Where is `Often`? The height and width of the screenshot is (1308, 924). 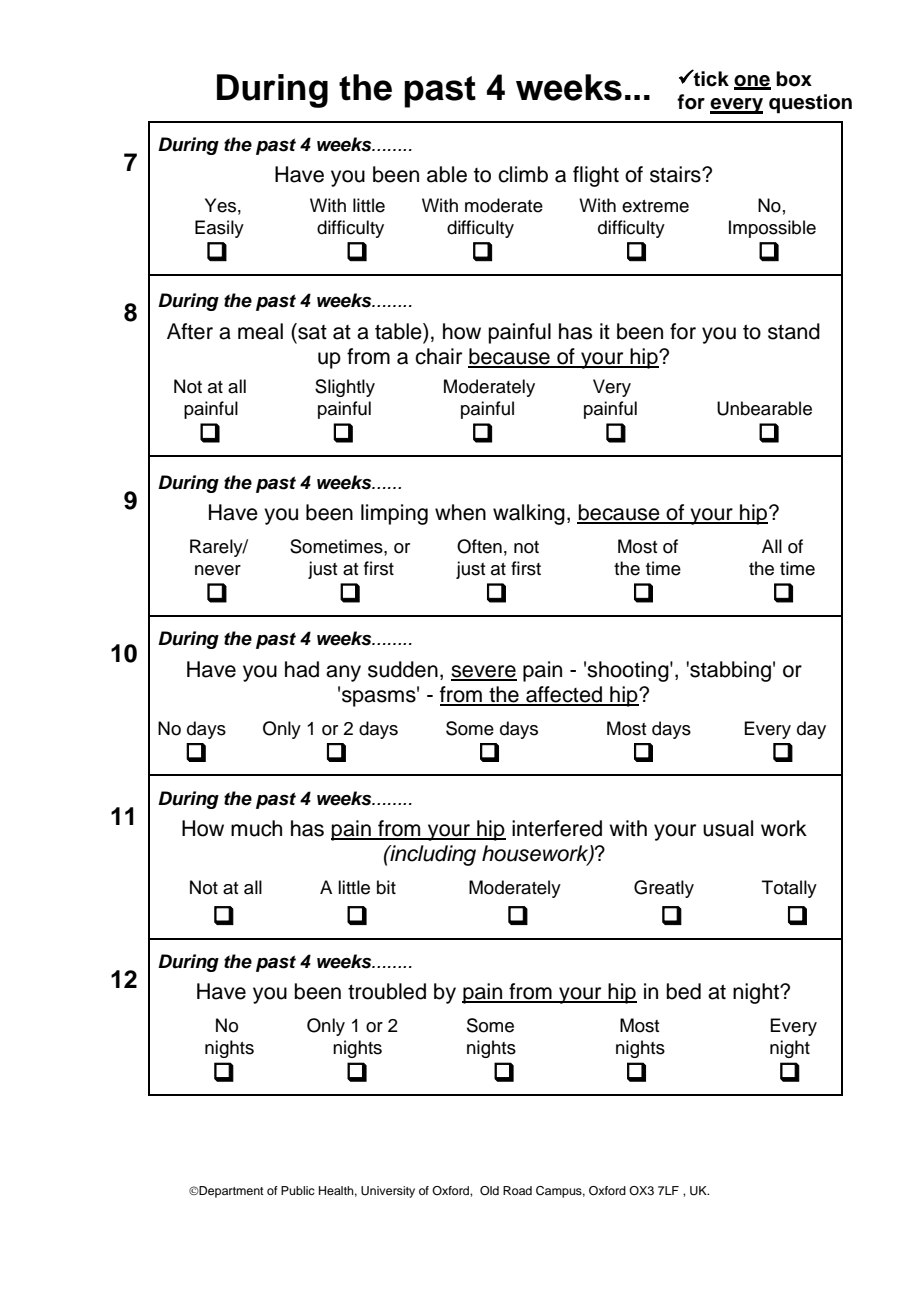 Often is located at coordinates (479, 546).
